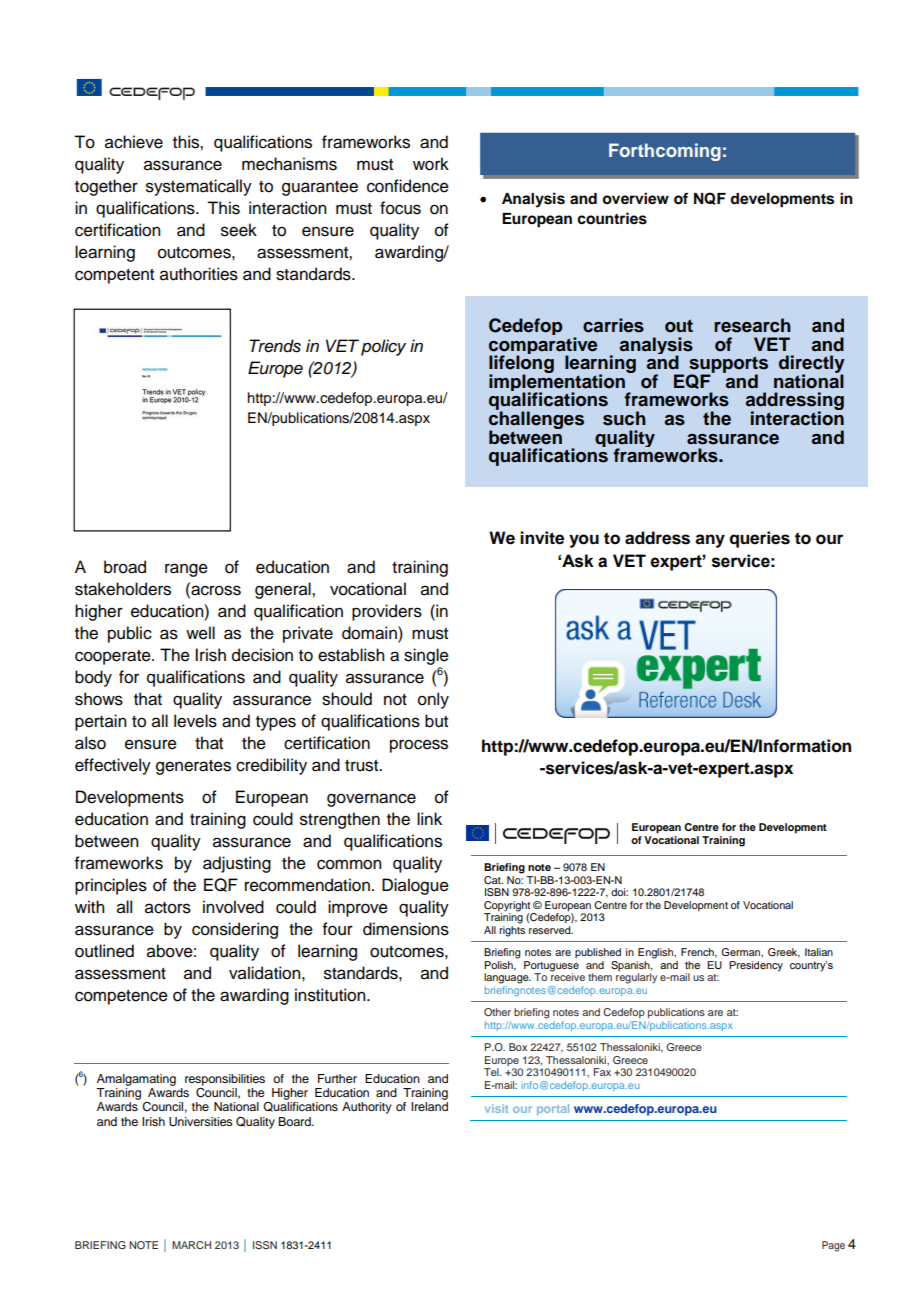 Image resolution: width=924 pixels, height=1308 pixels. What do you see at coordinates (760, 539) in the page?
I see `queries` at bounding box center [760, 539].
